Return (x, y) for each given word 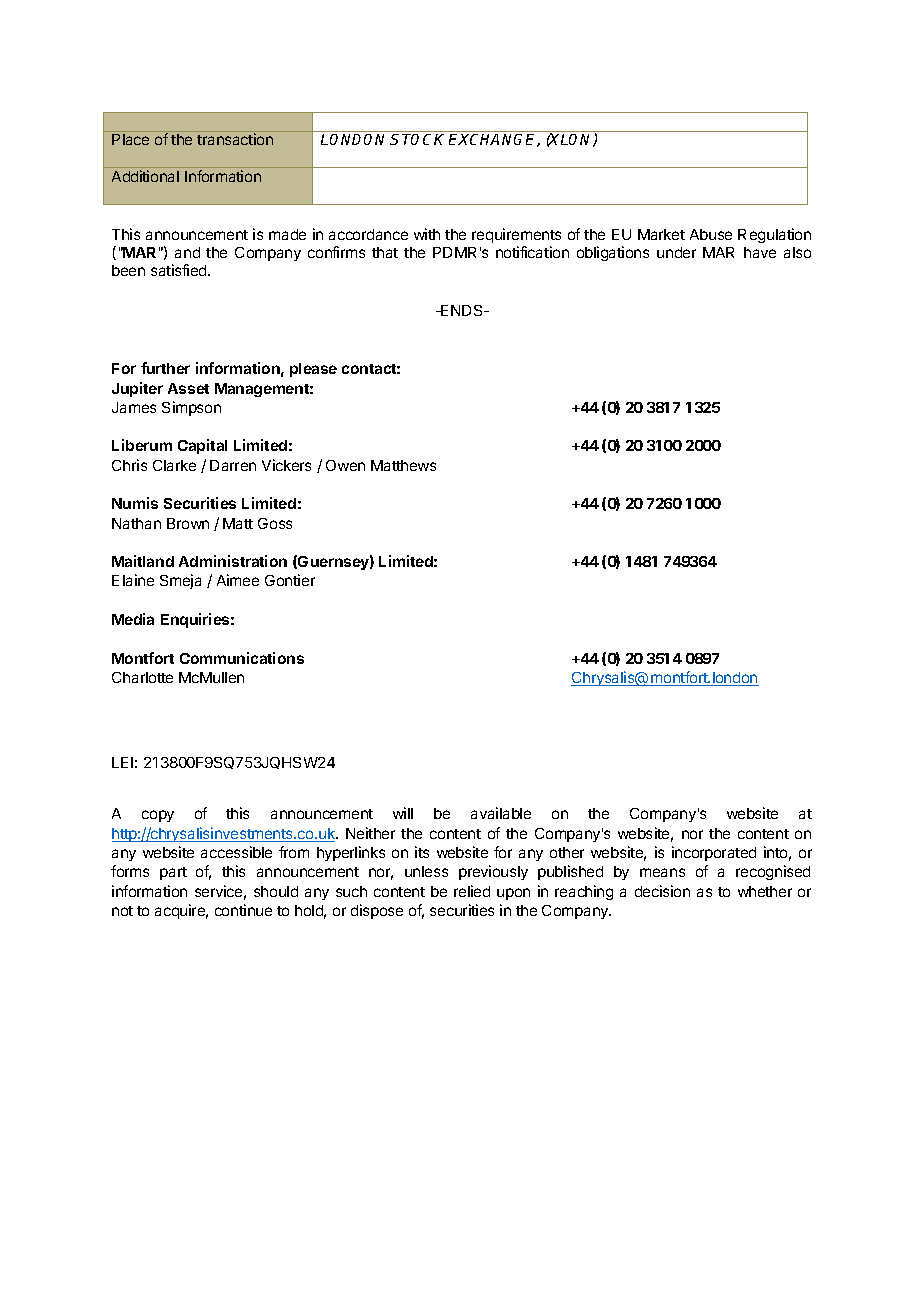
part (173, 873)
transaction (235, 139)
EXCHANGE (494, 140)
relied (472, 891)
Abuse (711, 234)
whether (765, 891)
